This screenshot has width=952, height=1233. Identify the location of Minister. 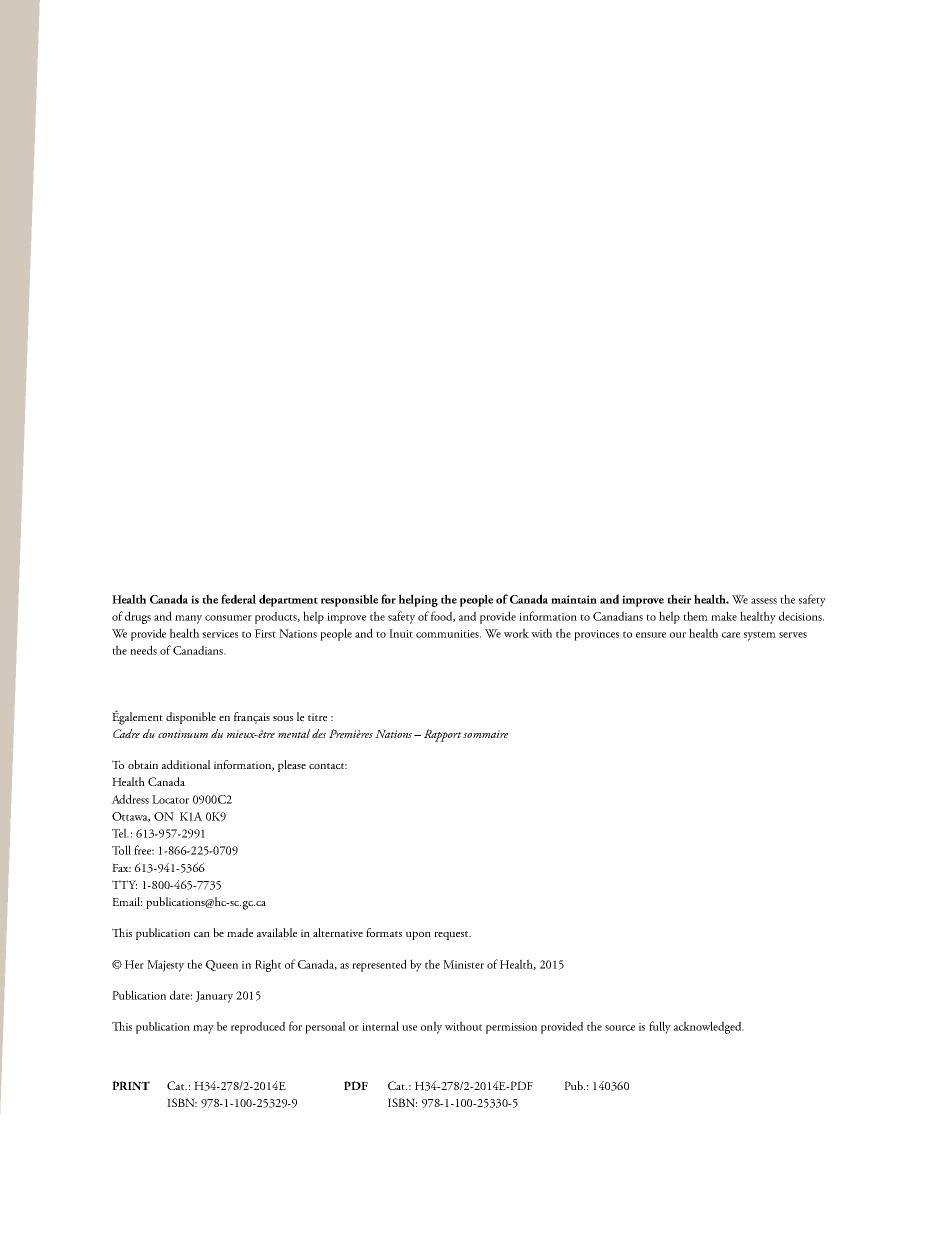
(463, 964).
